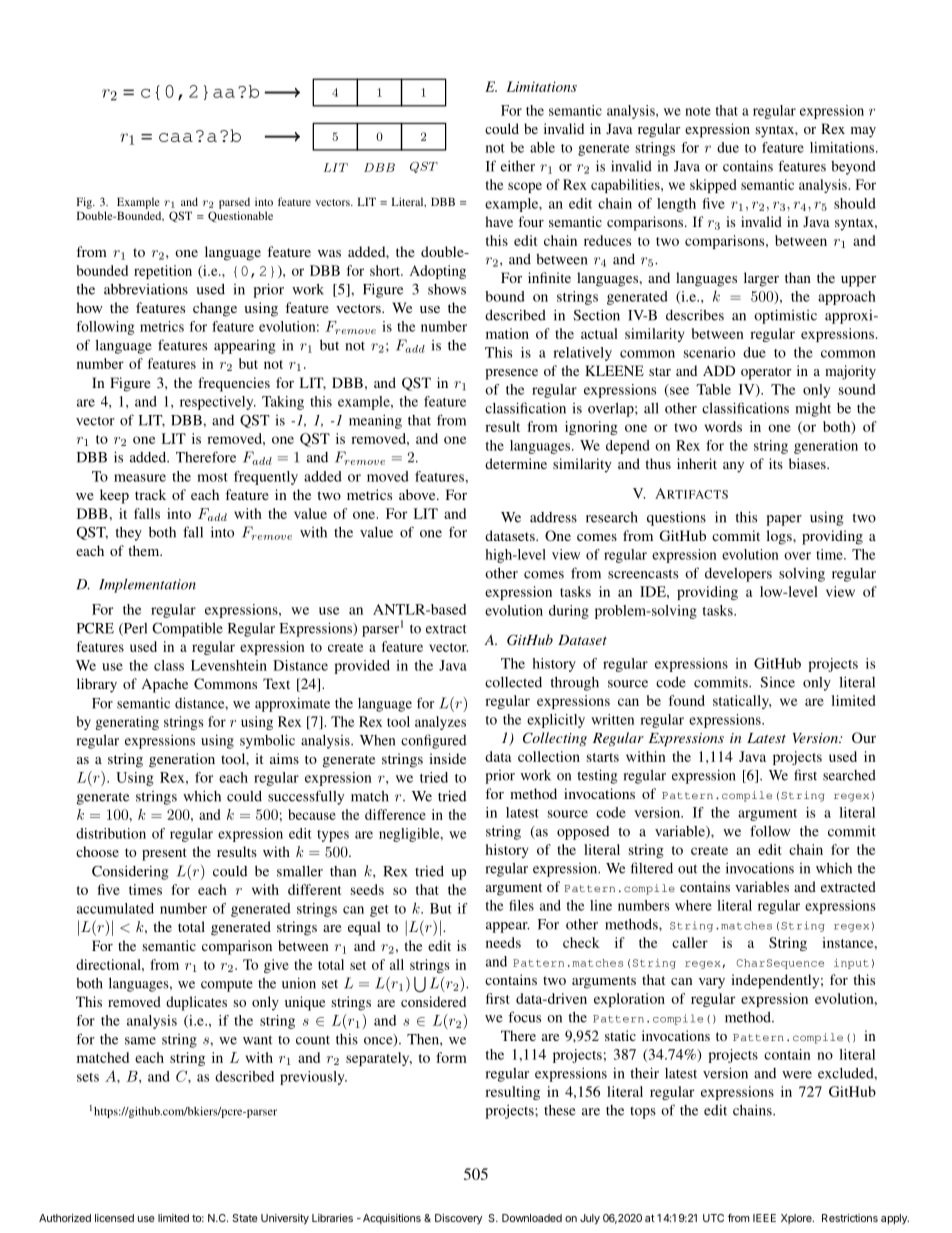  Describe the element at coordinates (513, 682) in the screenshot. I see `collected` at that location.
